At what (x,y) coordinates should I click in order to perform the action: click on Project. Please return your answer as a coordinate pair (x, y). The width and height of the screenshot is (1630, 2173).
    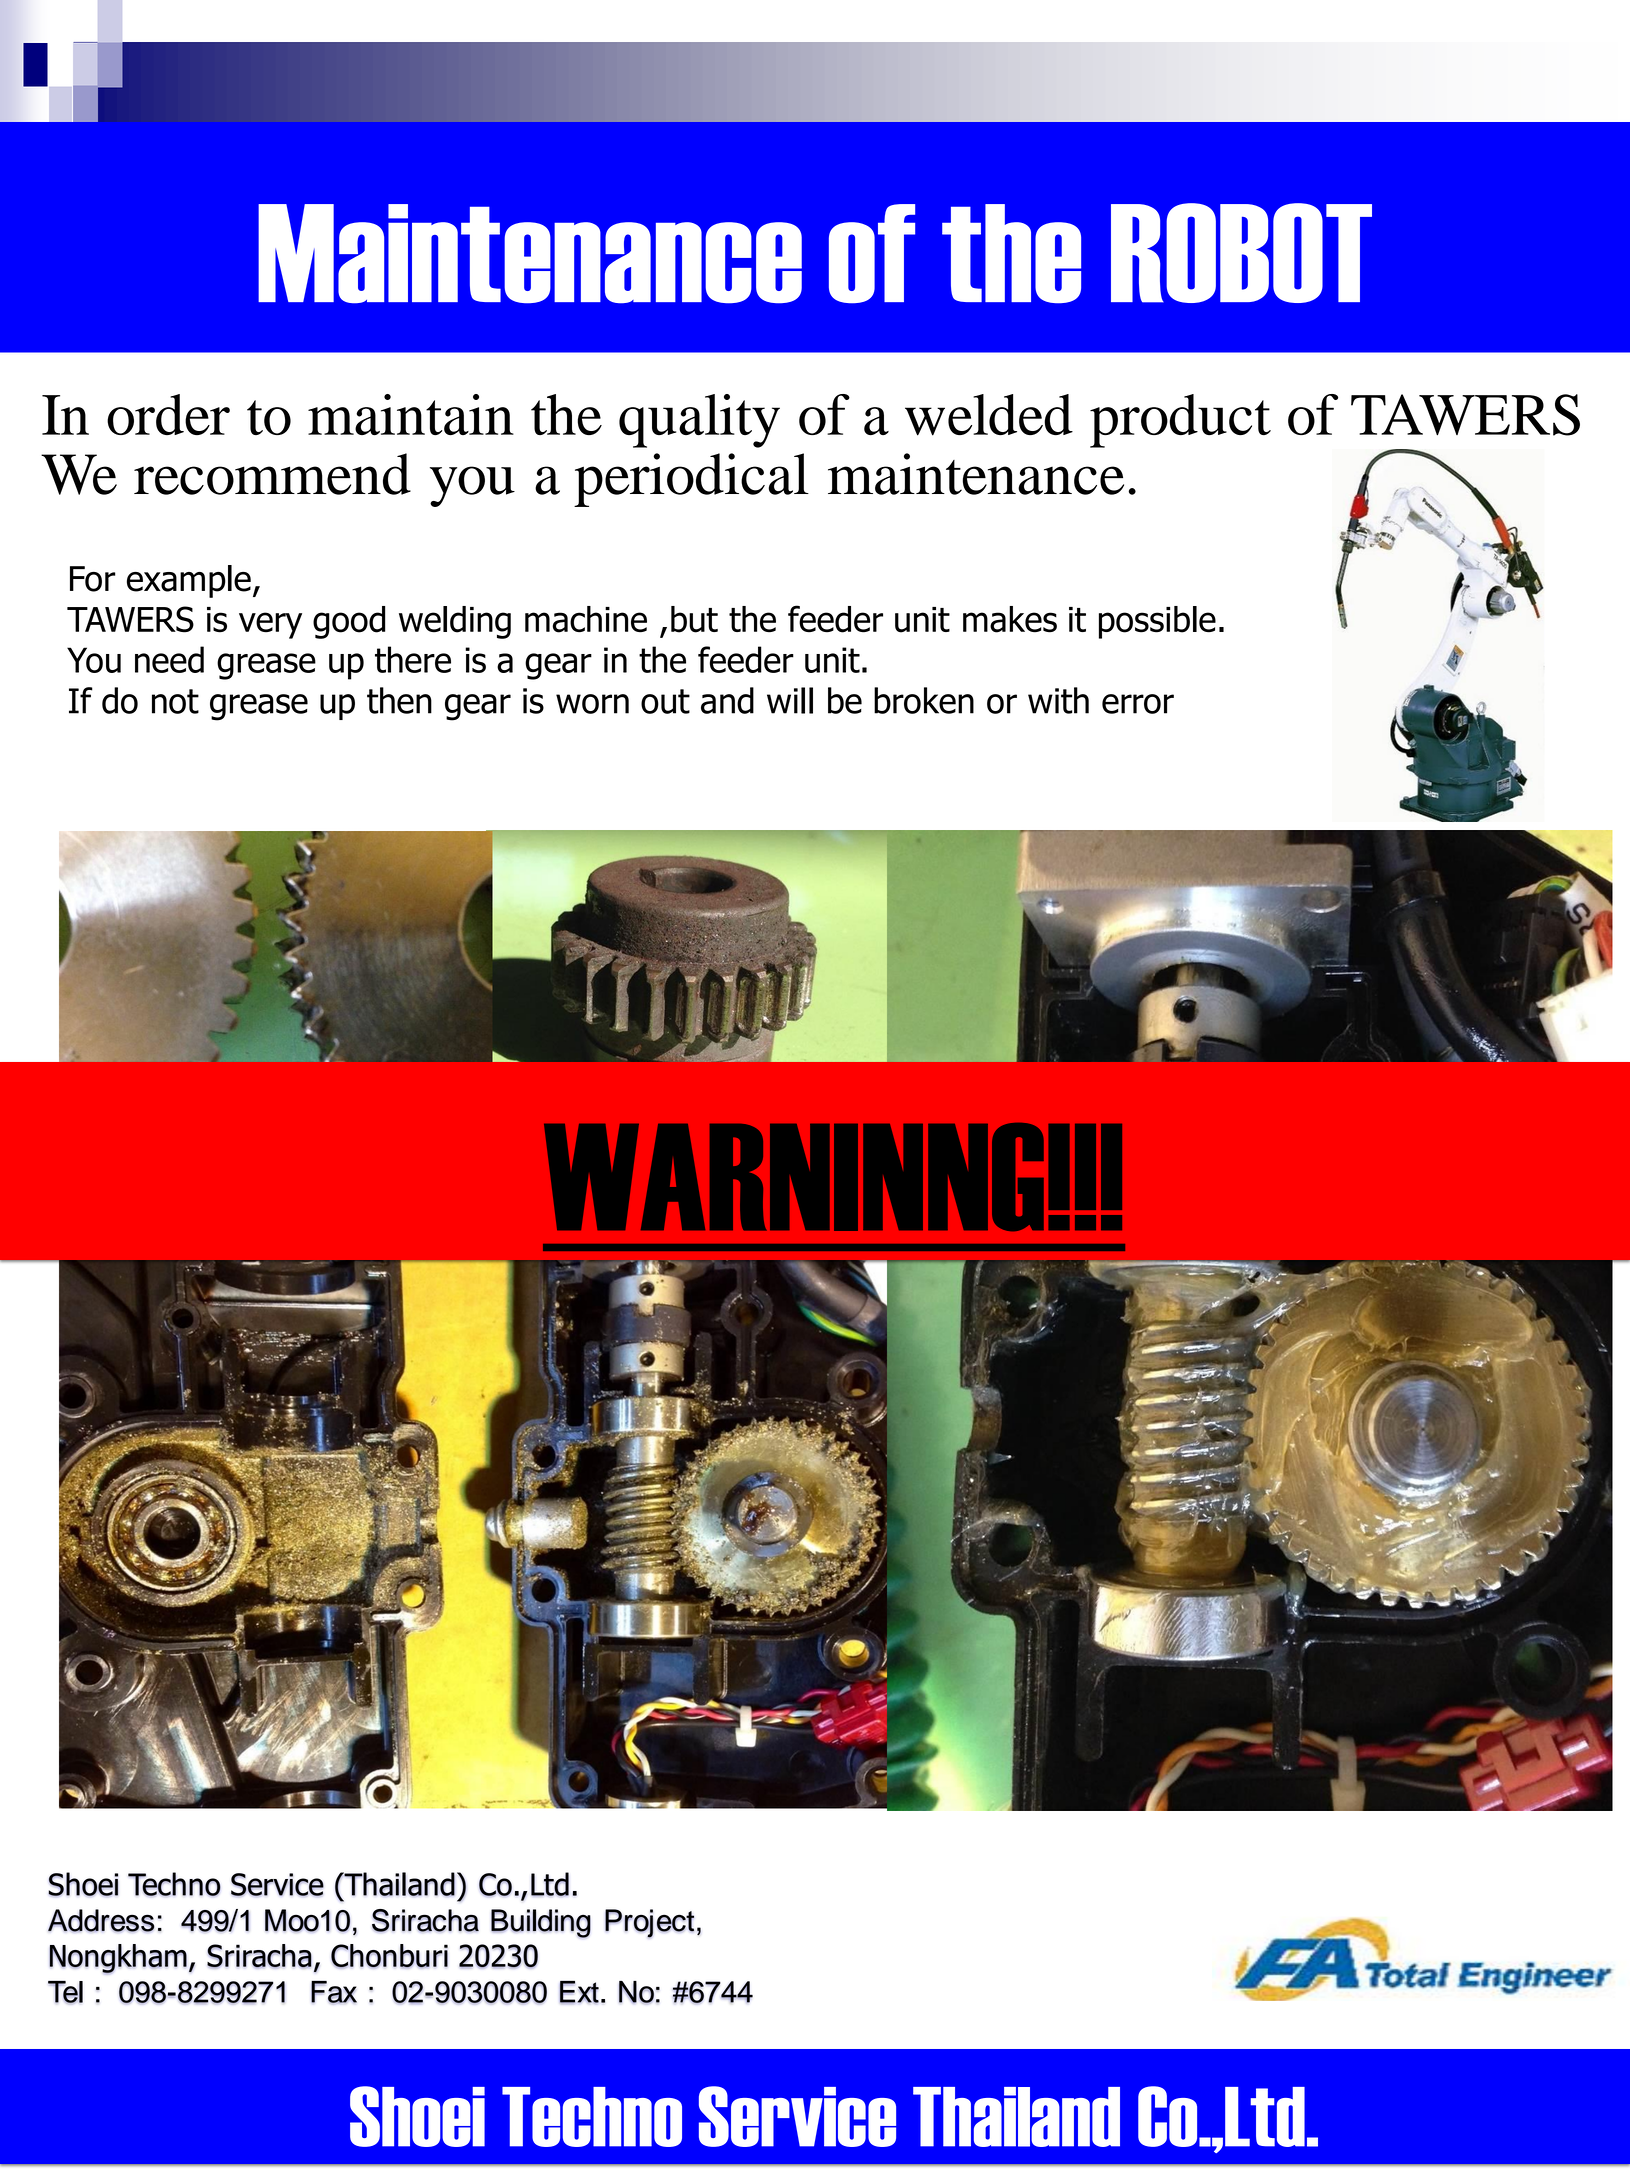
    Looking at the image, I should click on (649, 1923).
